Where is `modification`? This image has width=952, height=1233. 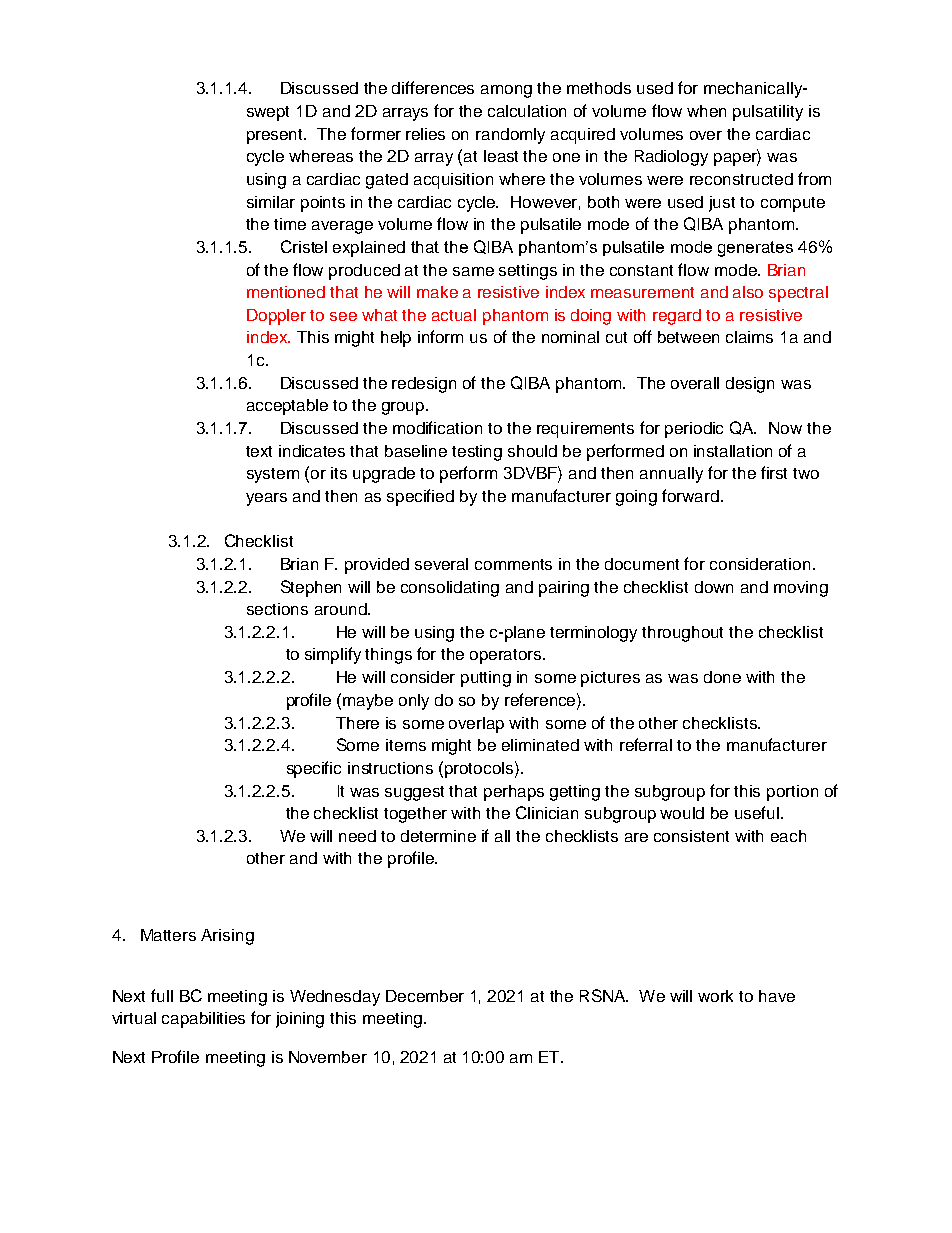 modification is located at coordinates (437, 427).
